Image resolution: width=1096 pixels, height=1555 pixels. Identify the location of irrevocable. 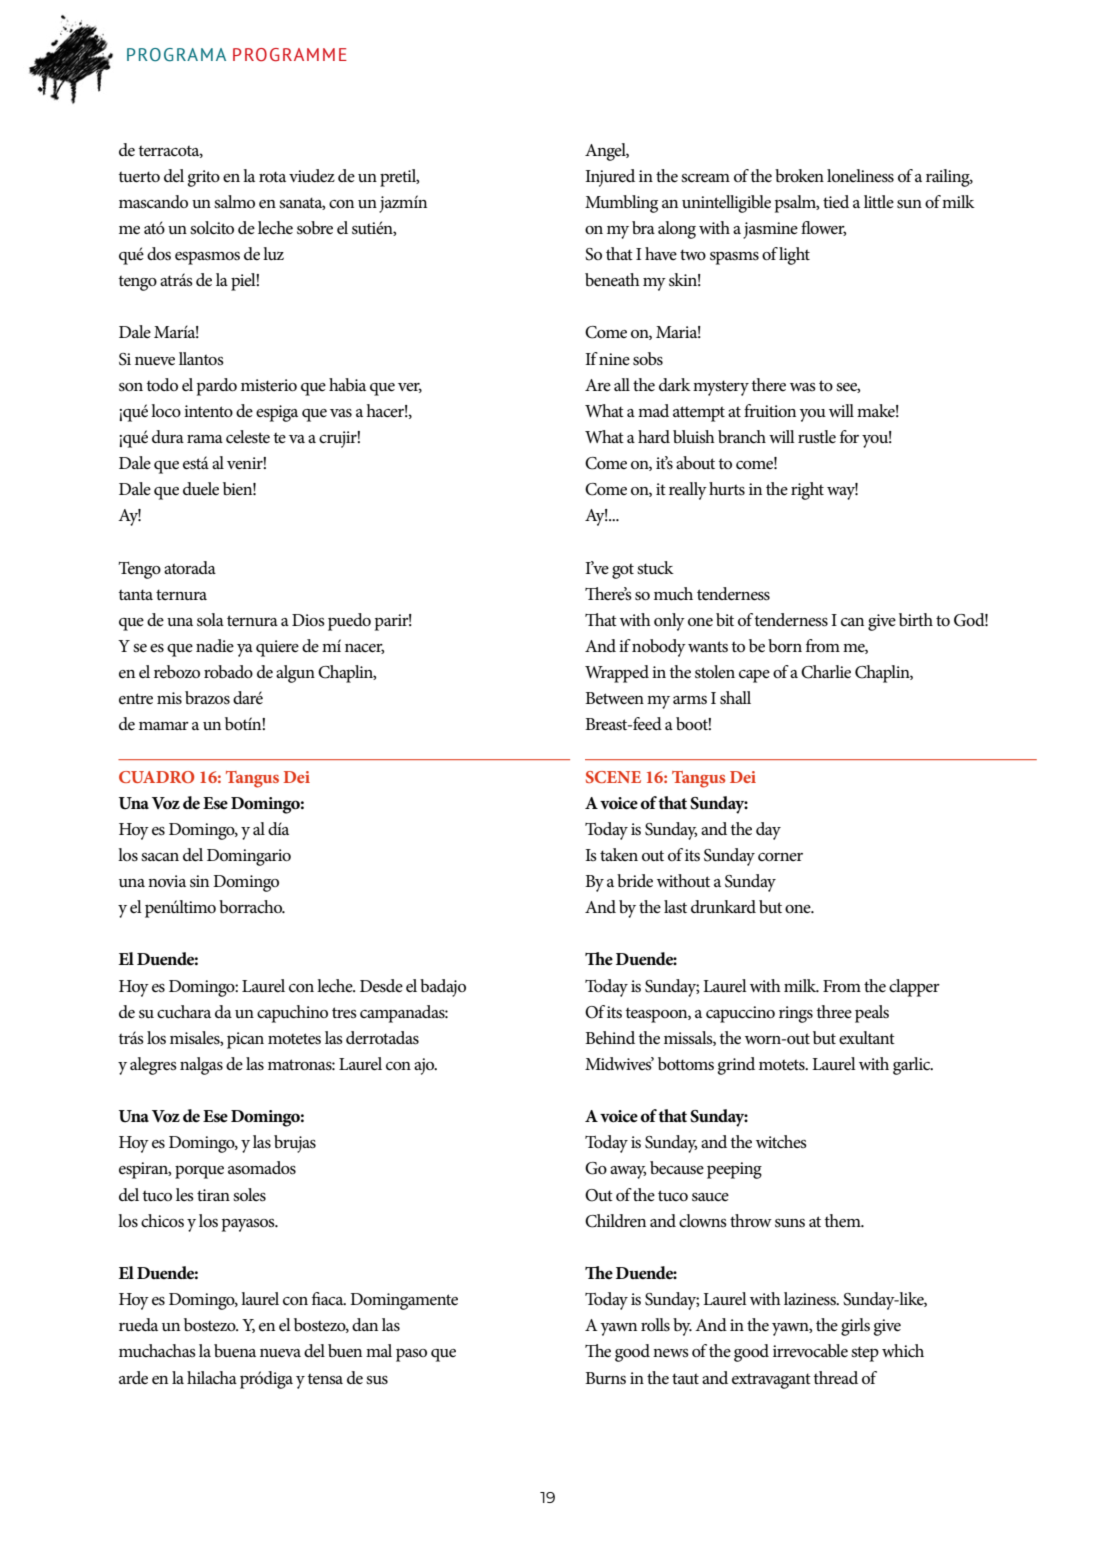
(810, 1351).
